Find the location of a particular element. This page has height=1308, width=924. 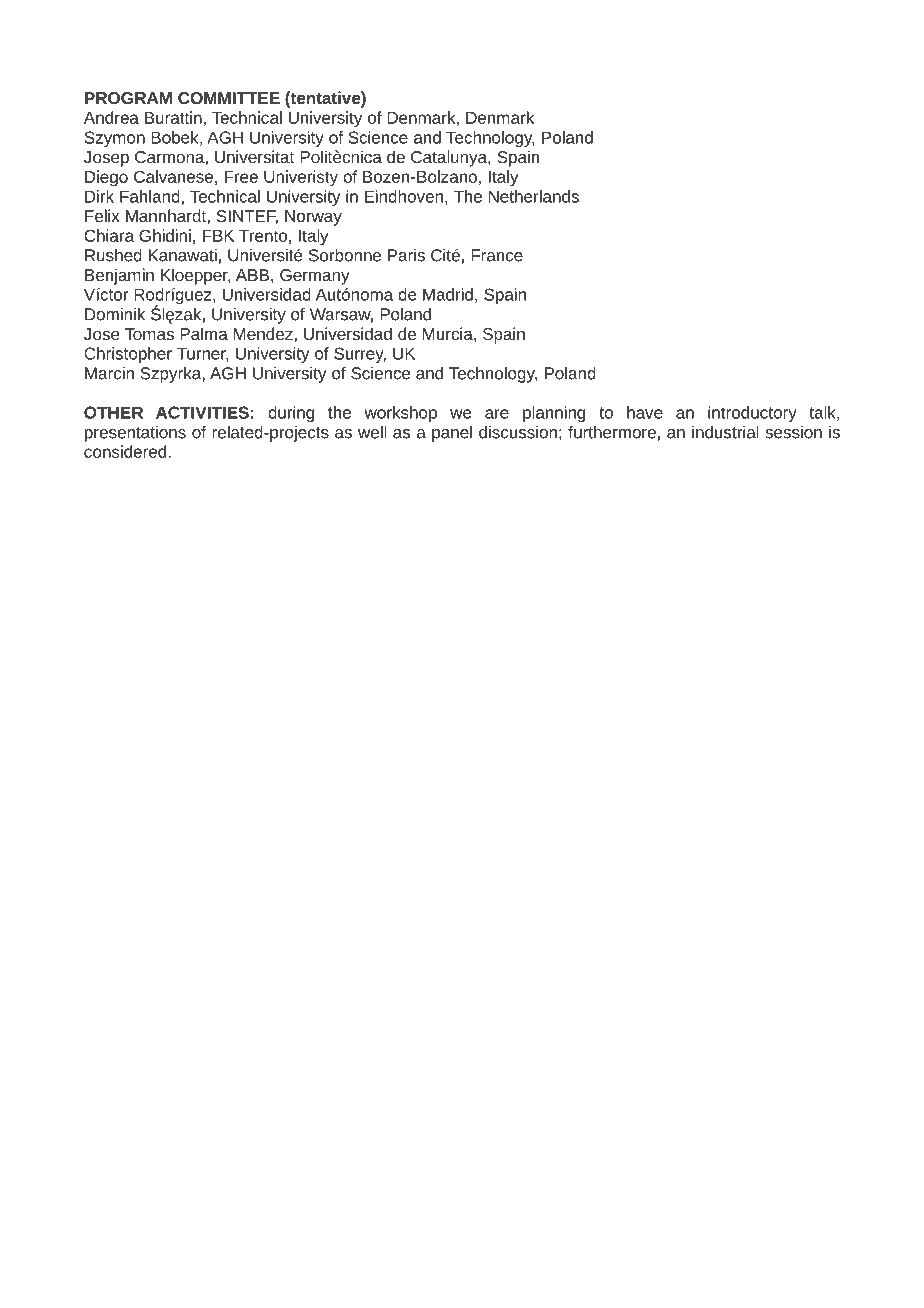

PROGRAM is located at coordinates (128, 98).
